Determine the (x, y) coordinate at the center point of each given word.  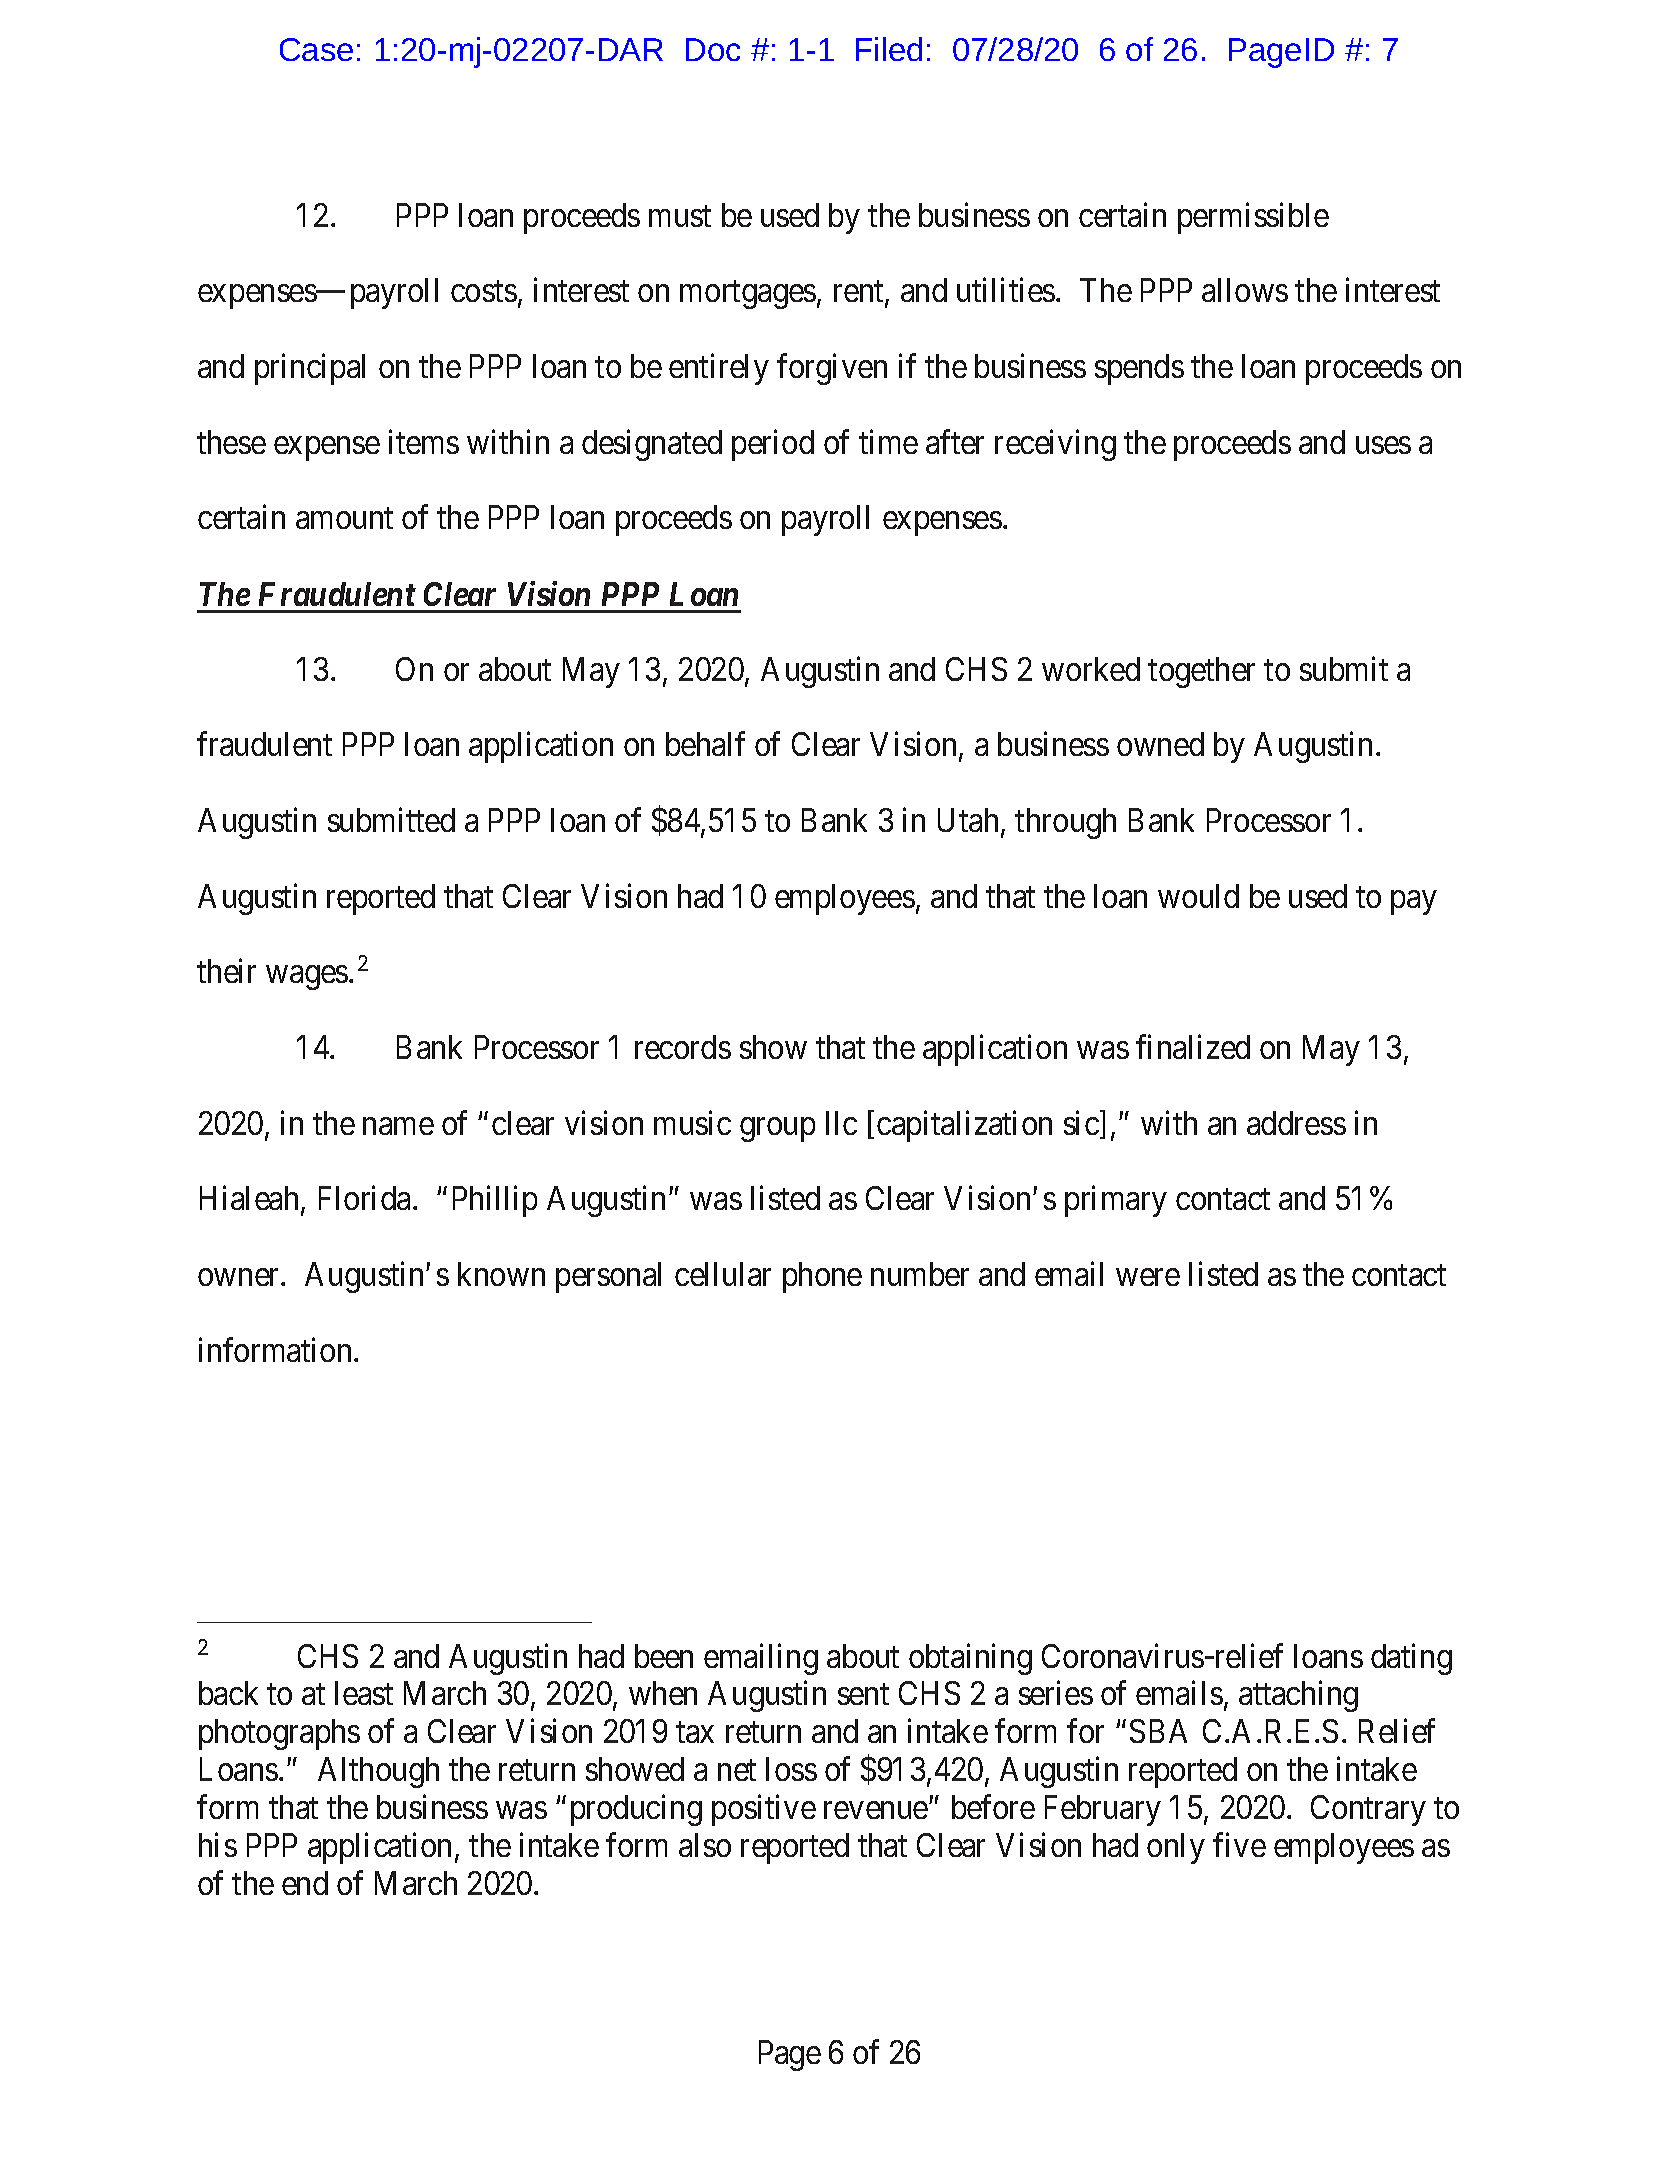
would (1198, 896)
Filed (889, 49)
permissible (1253, 218)
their (226, 971)
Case (316, 49)
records (683, 1047)
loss (791, 1769)
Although (378, 1772)
